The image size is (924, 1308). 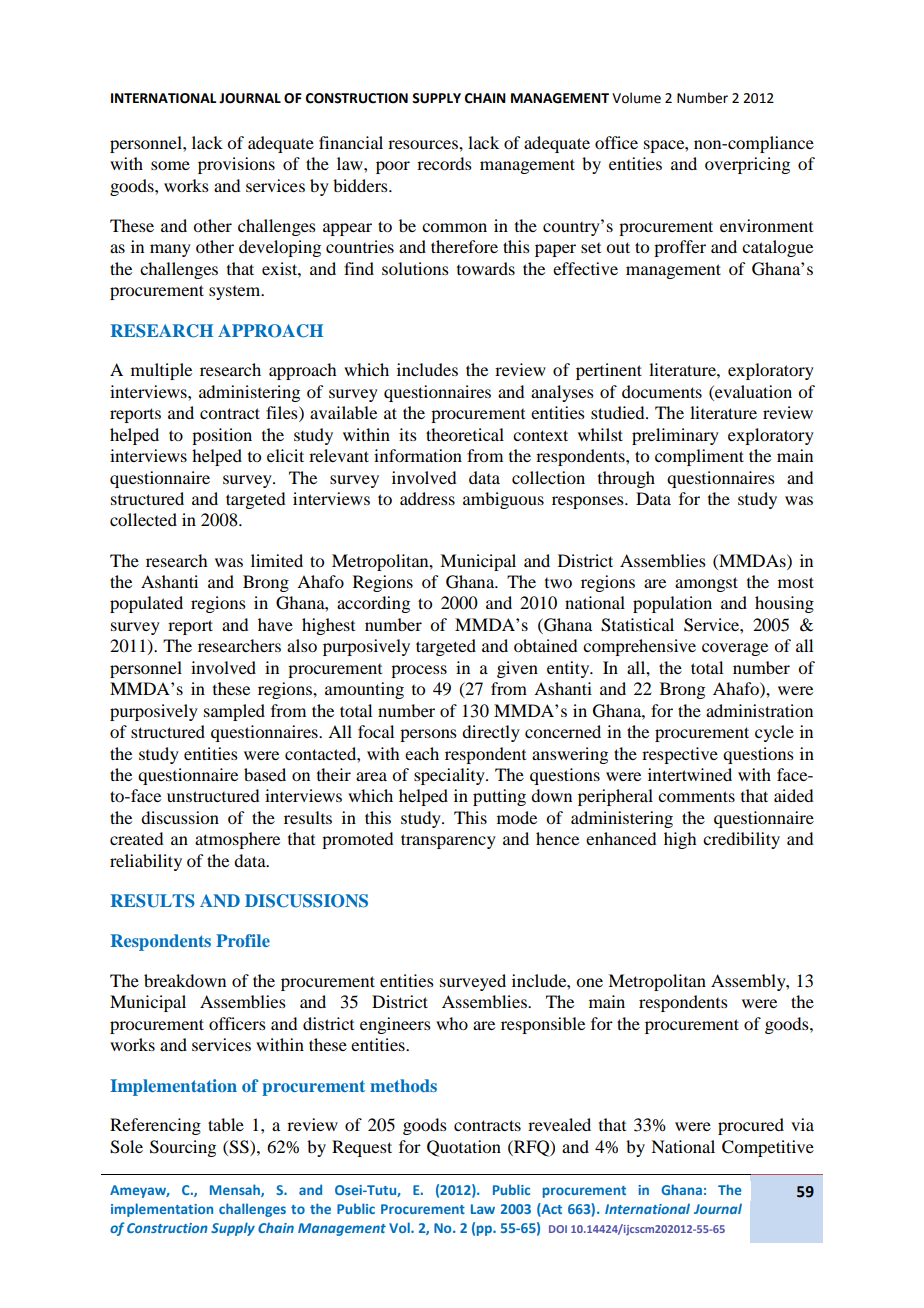 What do you see at coordinates (222, 436) in the image?
I see `position` at bounding box center [222, 436].
